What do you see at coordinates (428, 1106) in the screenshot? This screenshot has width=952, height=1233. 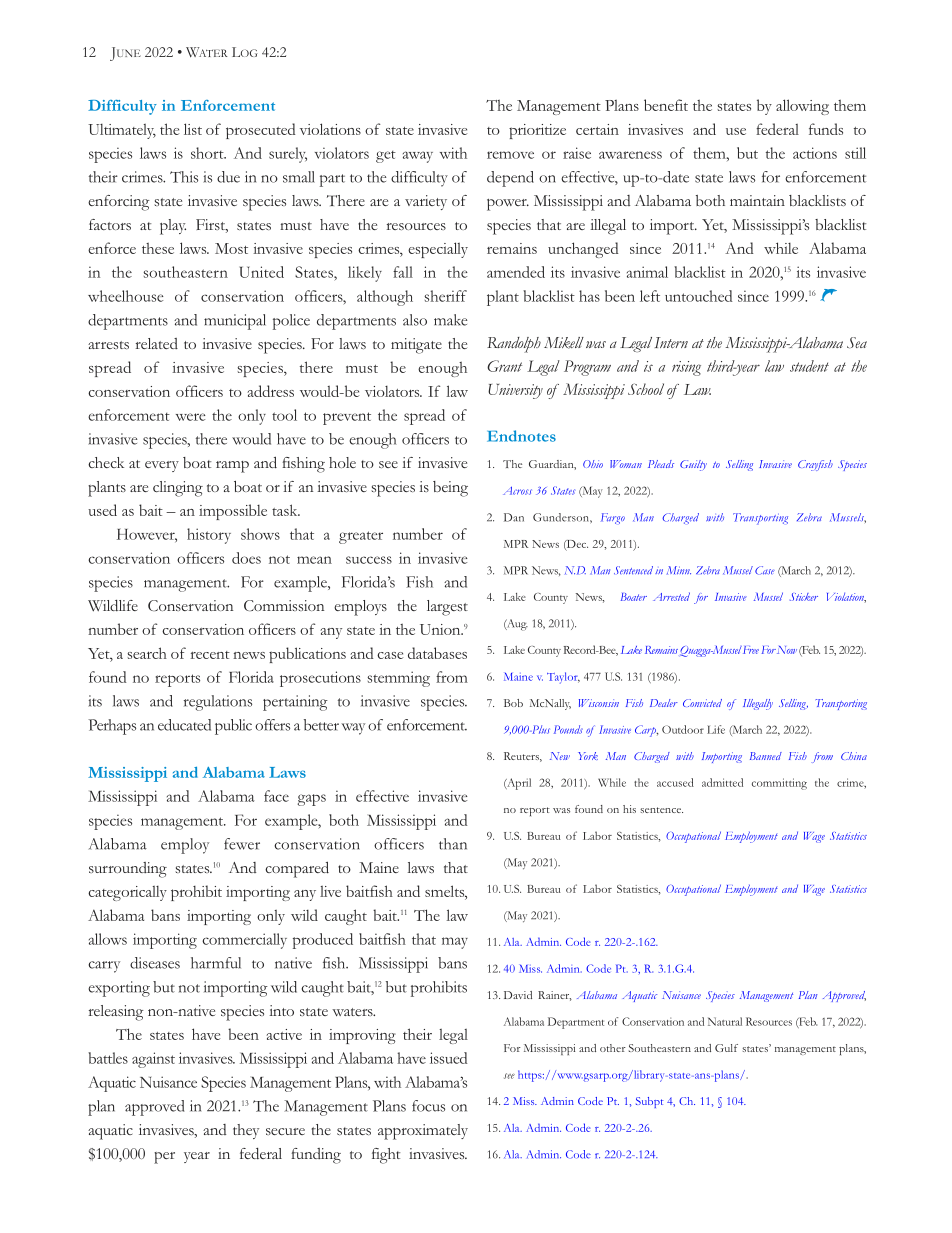 I see `focus` at bounding box center [428, 1106].
